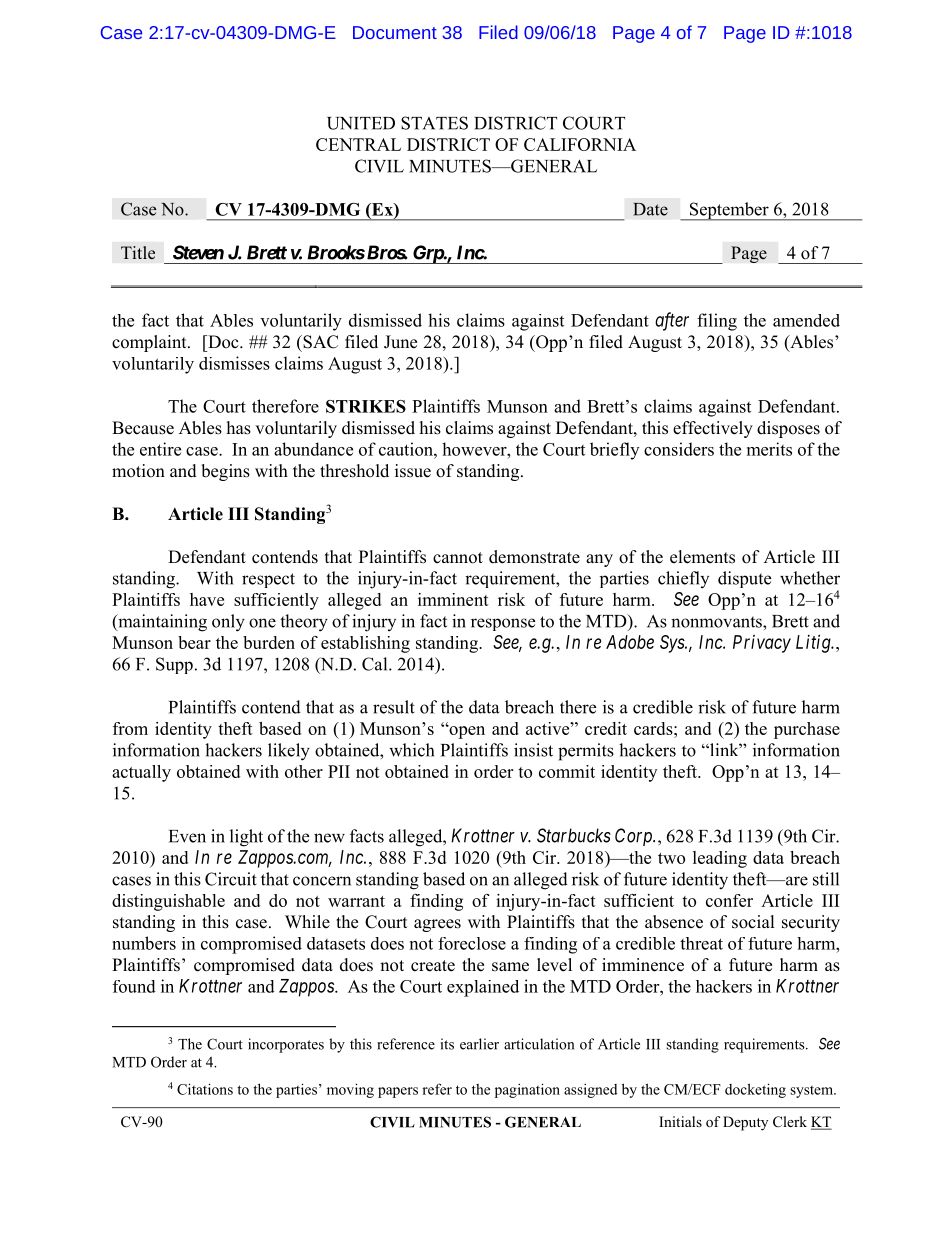 The width and height of the document is (952, 1233). Describe the element at coordinates (527, 1090) in the document. I see `pagination` at that location.
